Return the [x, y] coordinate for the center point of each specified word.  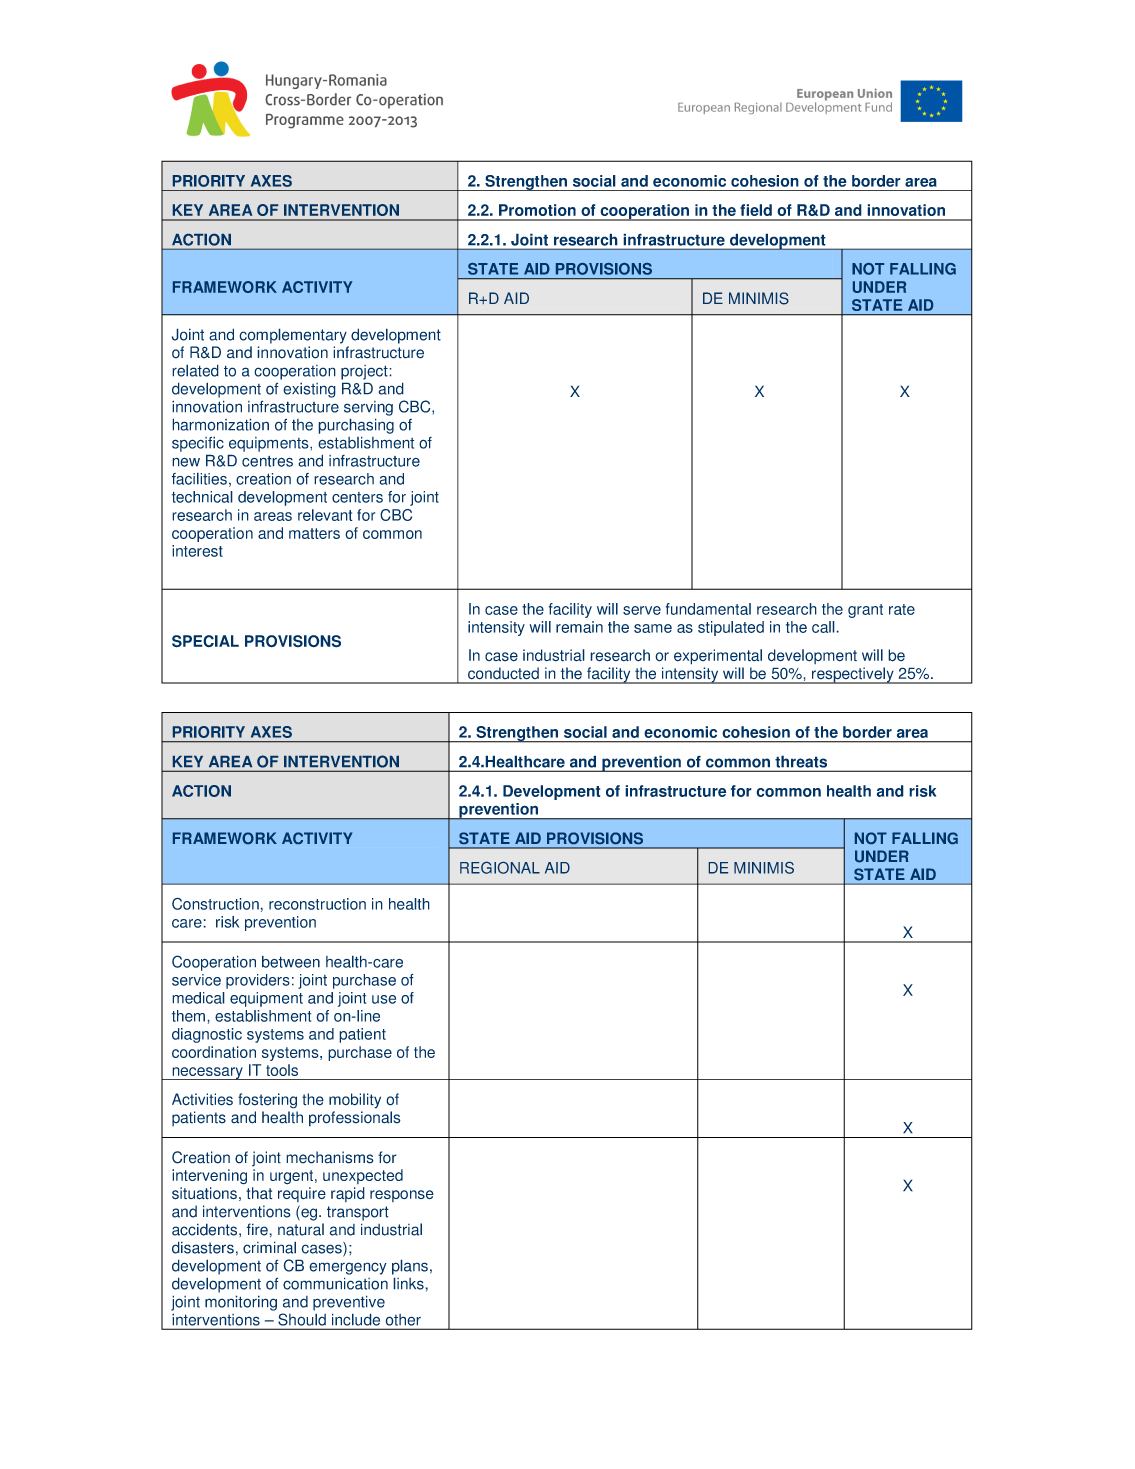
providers [258, 981]
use [384, 999]
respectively [853, 675]
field [756, 210]
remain [579, 627]
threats [801, 762]
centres [267, 461]
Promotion [537, 210]
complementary [293, 336]
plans [410, 1267]
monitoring [241, 1303]
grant [865, 611]
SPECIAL [205, 641]
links [409, 1283]
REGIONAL [500, 868]
